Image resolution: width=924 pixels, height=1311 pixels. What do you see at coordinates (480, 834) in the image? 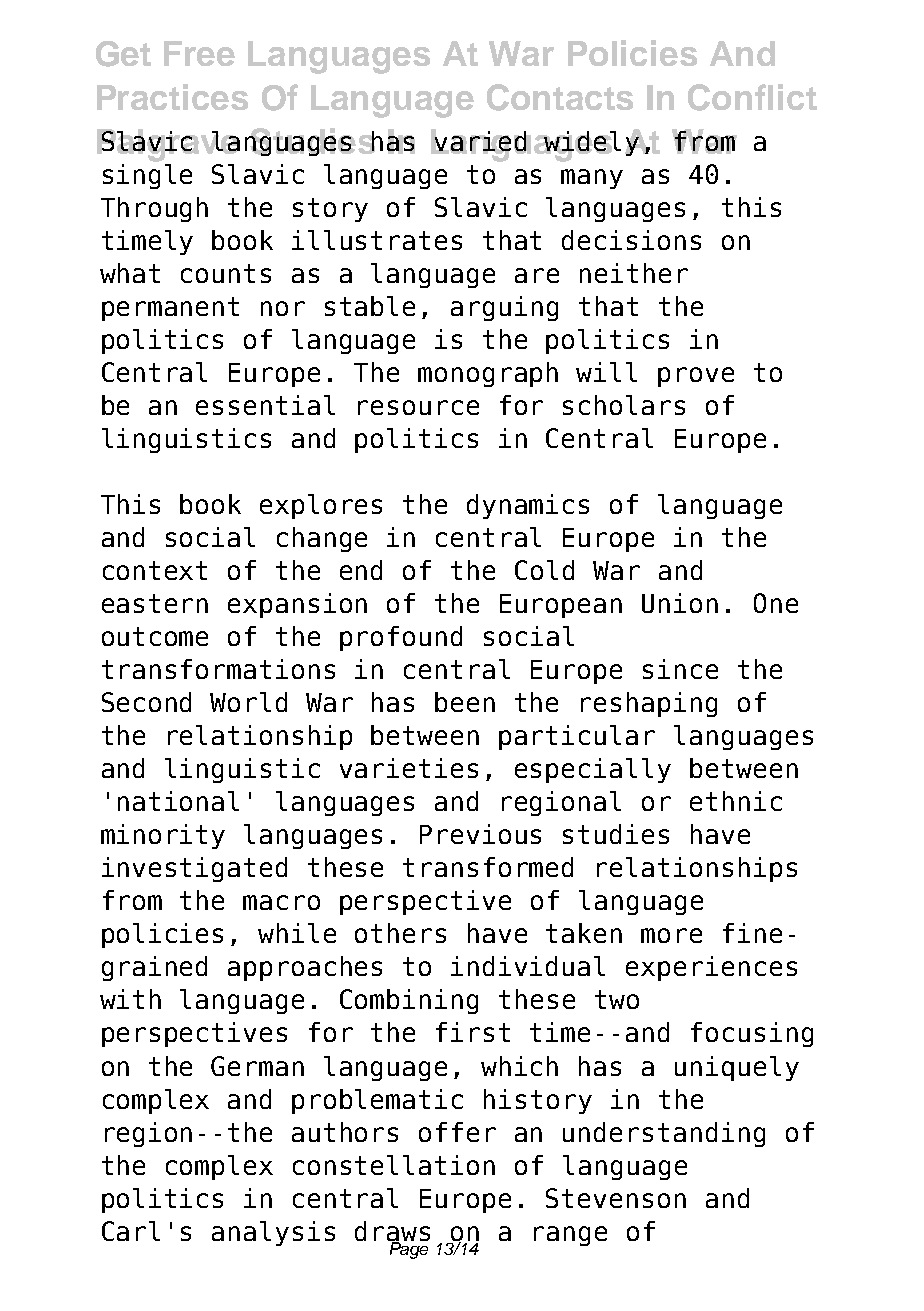
I see `Previous` at bounding box center [480, 834].
